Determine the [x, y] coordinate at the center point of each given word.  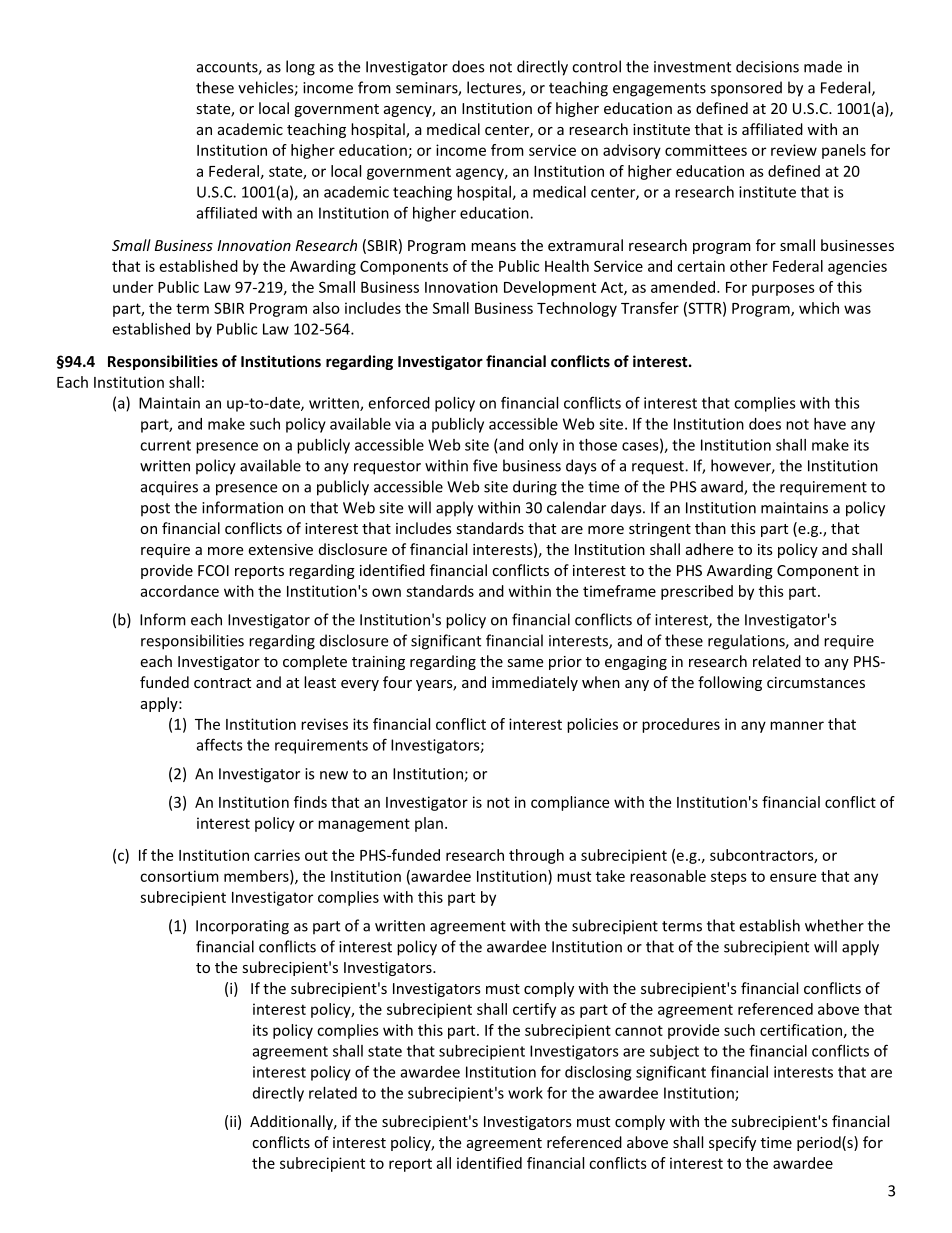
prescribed [697, 592]
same [525, 663]
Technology [577, 309]
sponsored [746, 89]
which [819, 308]
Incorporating [242, 927]
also [326, 308]
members [257, 877]
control [596, 66]
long [300, 68]
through [536, 856]
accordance [179, 591]
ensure [793, 877]
